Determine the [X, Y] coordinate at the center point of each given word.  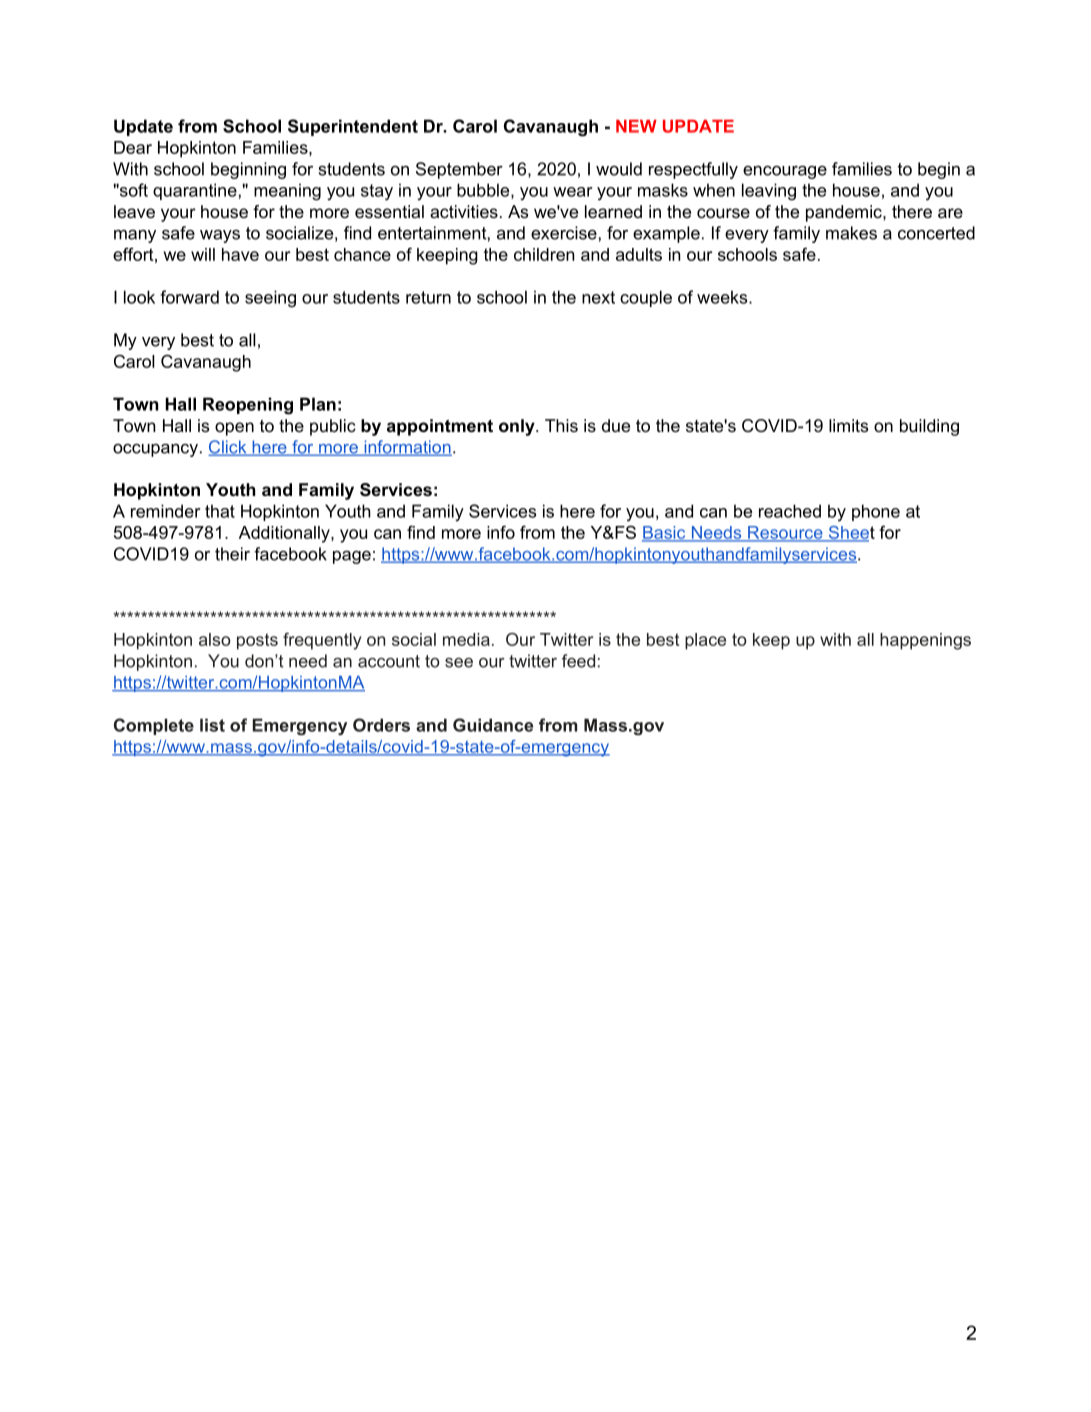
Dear [133, 147]
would [619, 169]
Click [228, 448]
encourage [785, 172]
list [212, 725]
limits [848, 425]
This [561, 425]
